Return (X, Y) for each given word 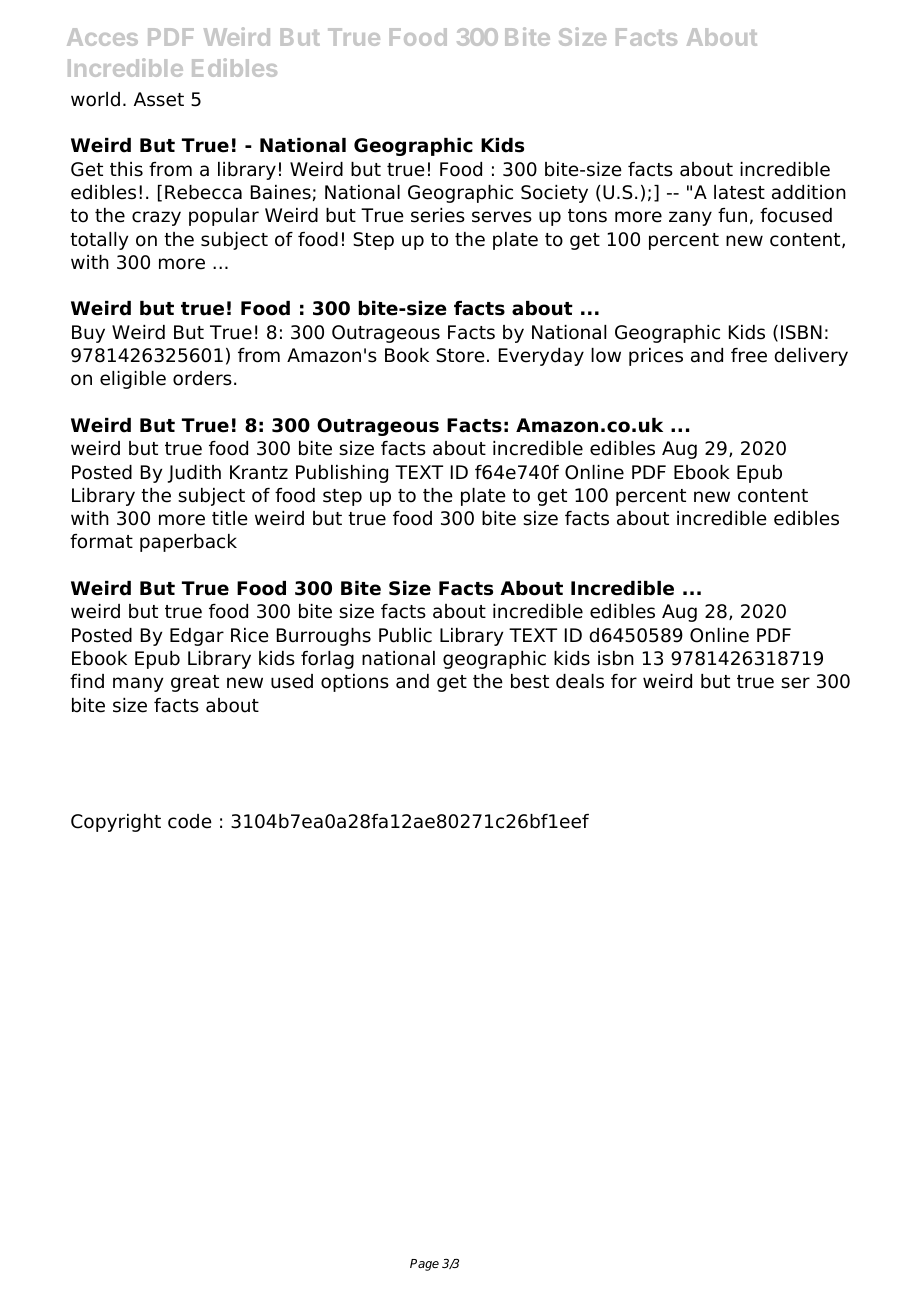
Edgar (197, 637)
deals (580, 681)
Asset (159, 99)
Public (405, 635)
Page (424, 1265)
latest (739, 192)
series (438, 215)
